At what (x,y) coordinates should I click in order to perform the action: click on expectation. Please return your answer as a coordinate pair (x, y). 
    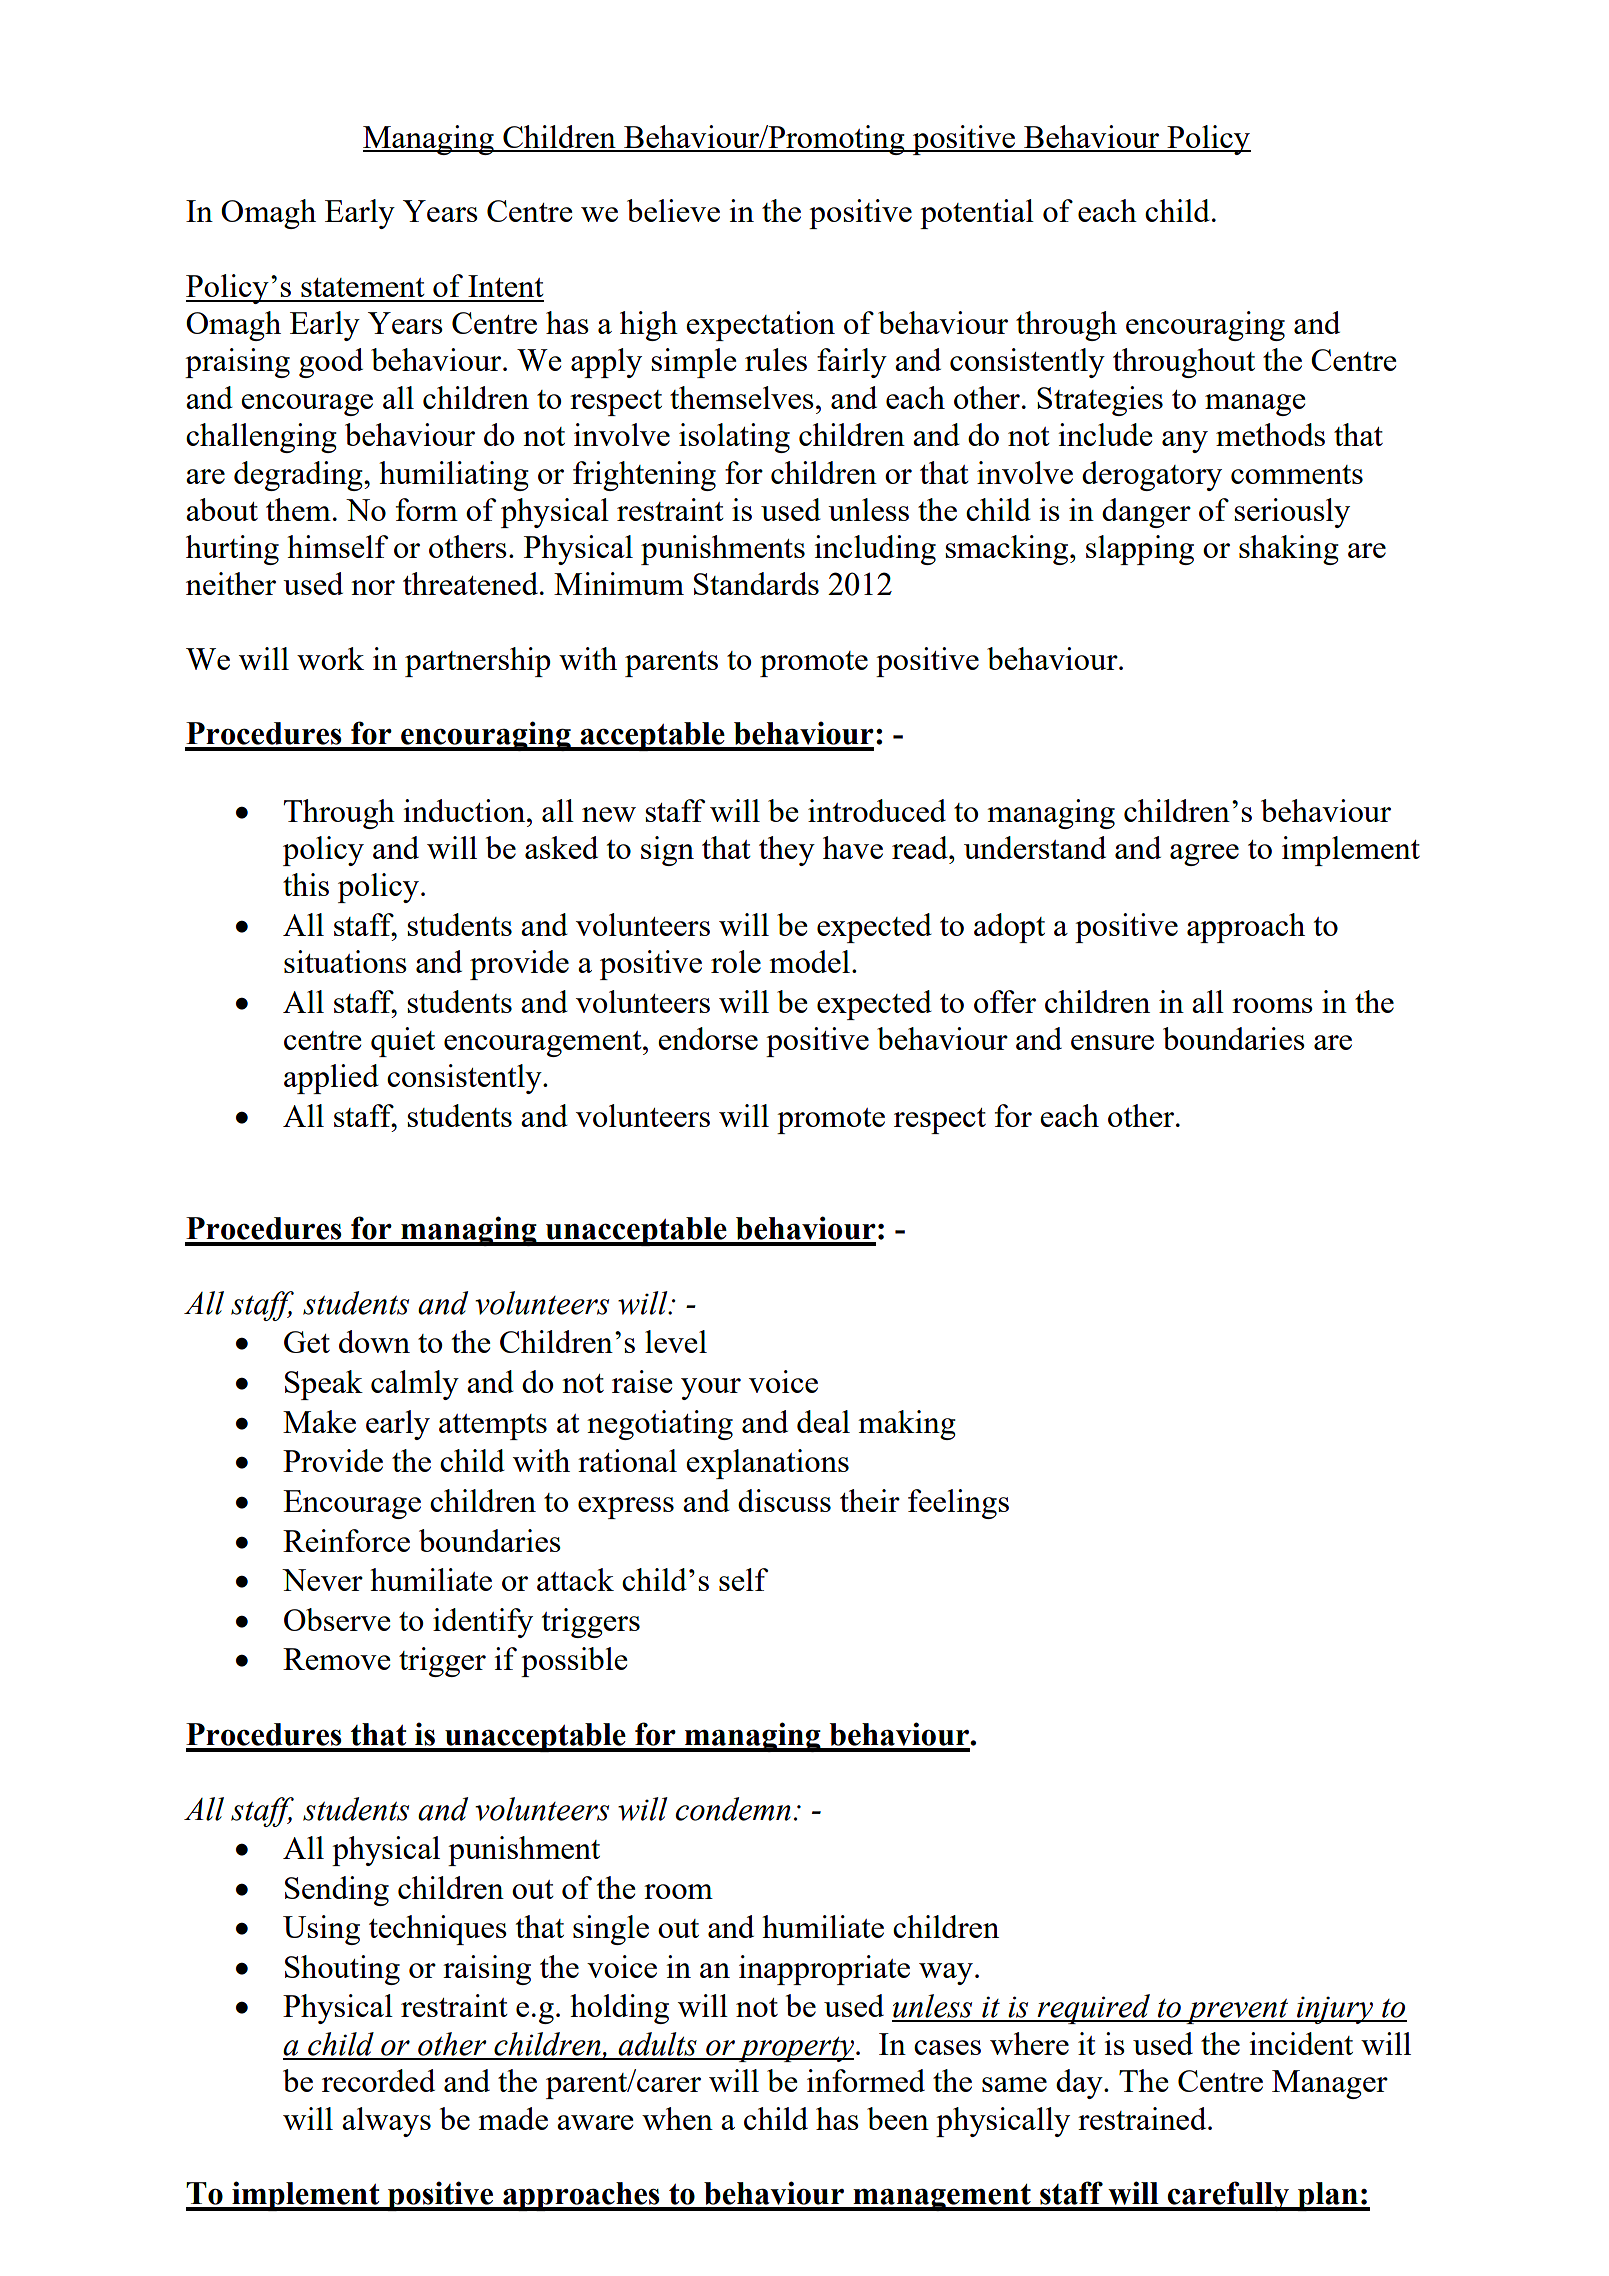
    Looking at the image, I should click on (760, 326).
